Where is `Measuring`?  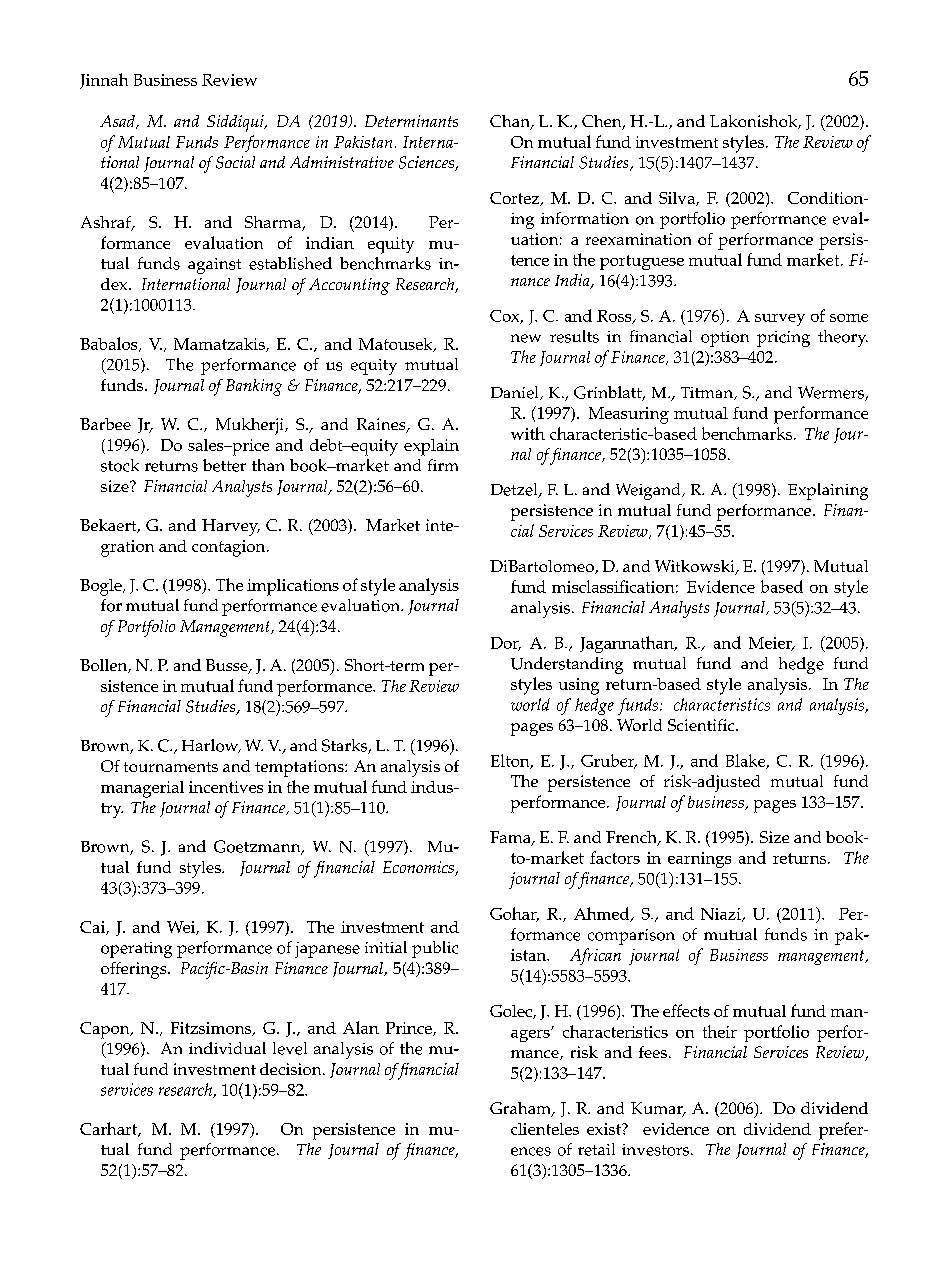 Measuring is located at coordinates (629, 415).
